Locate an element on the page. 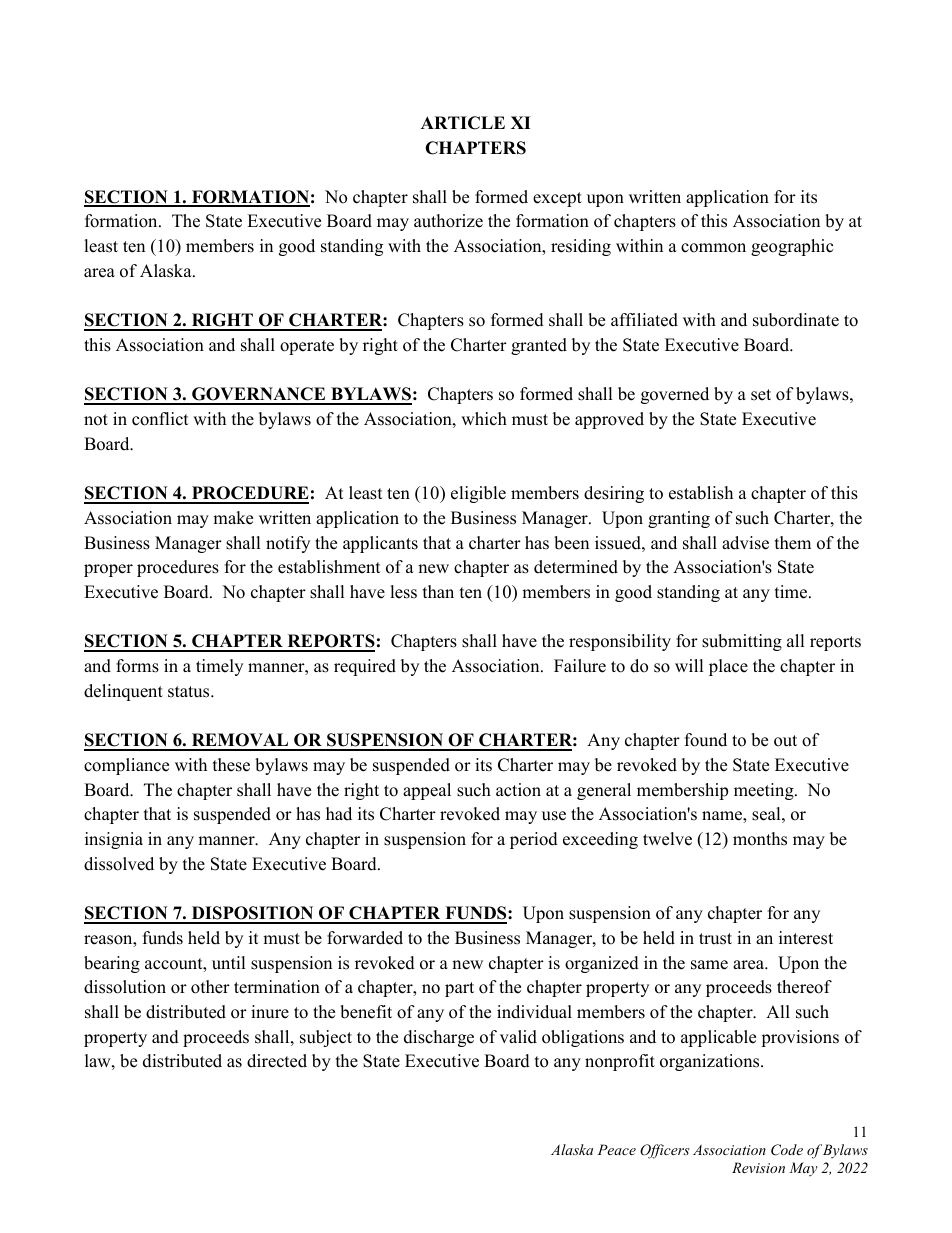  than is located at coordinates (438, 591).
